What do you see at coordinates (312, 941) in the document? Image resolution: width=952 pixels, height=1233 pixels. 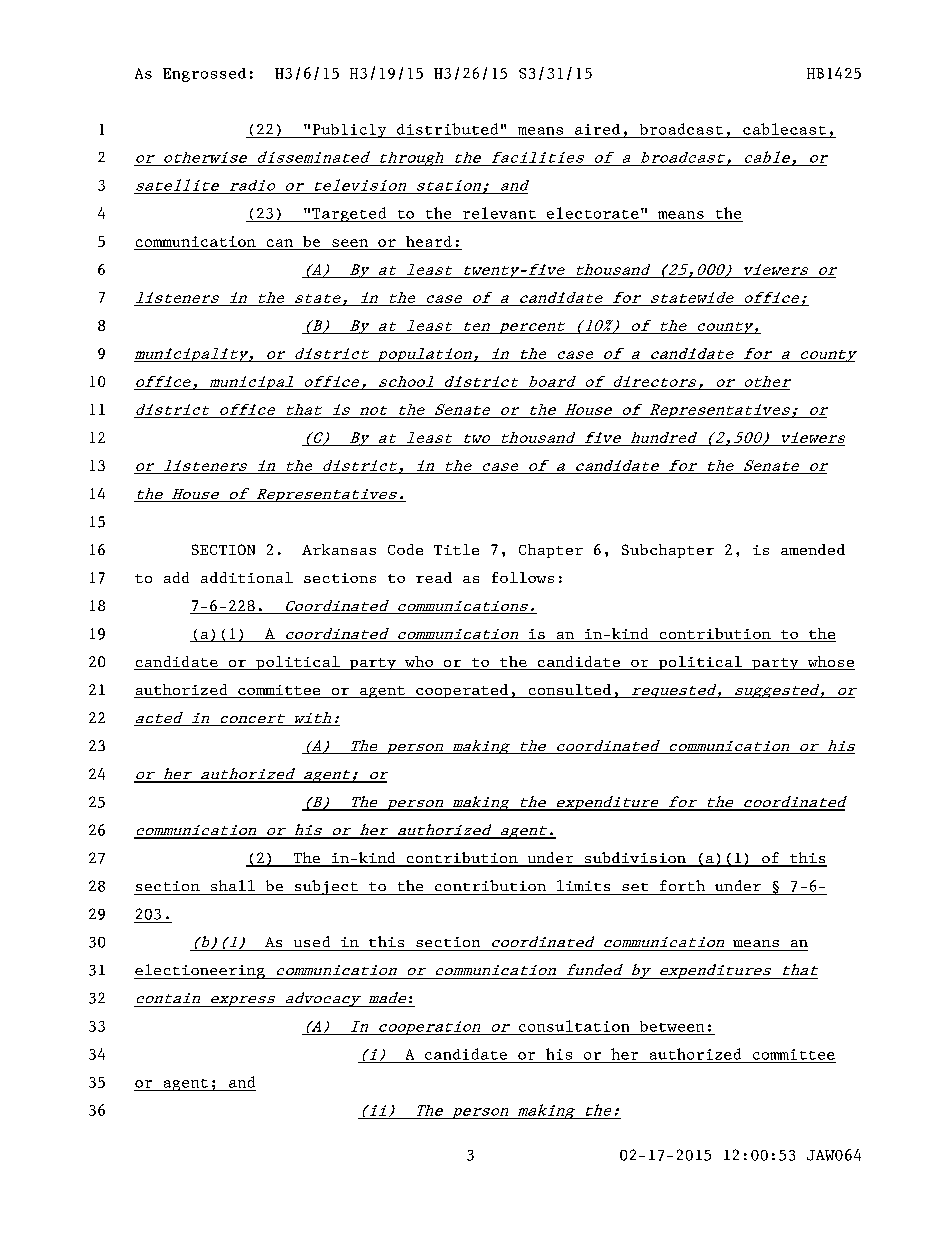 I see `used` at bounding box center [312, 941].
